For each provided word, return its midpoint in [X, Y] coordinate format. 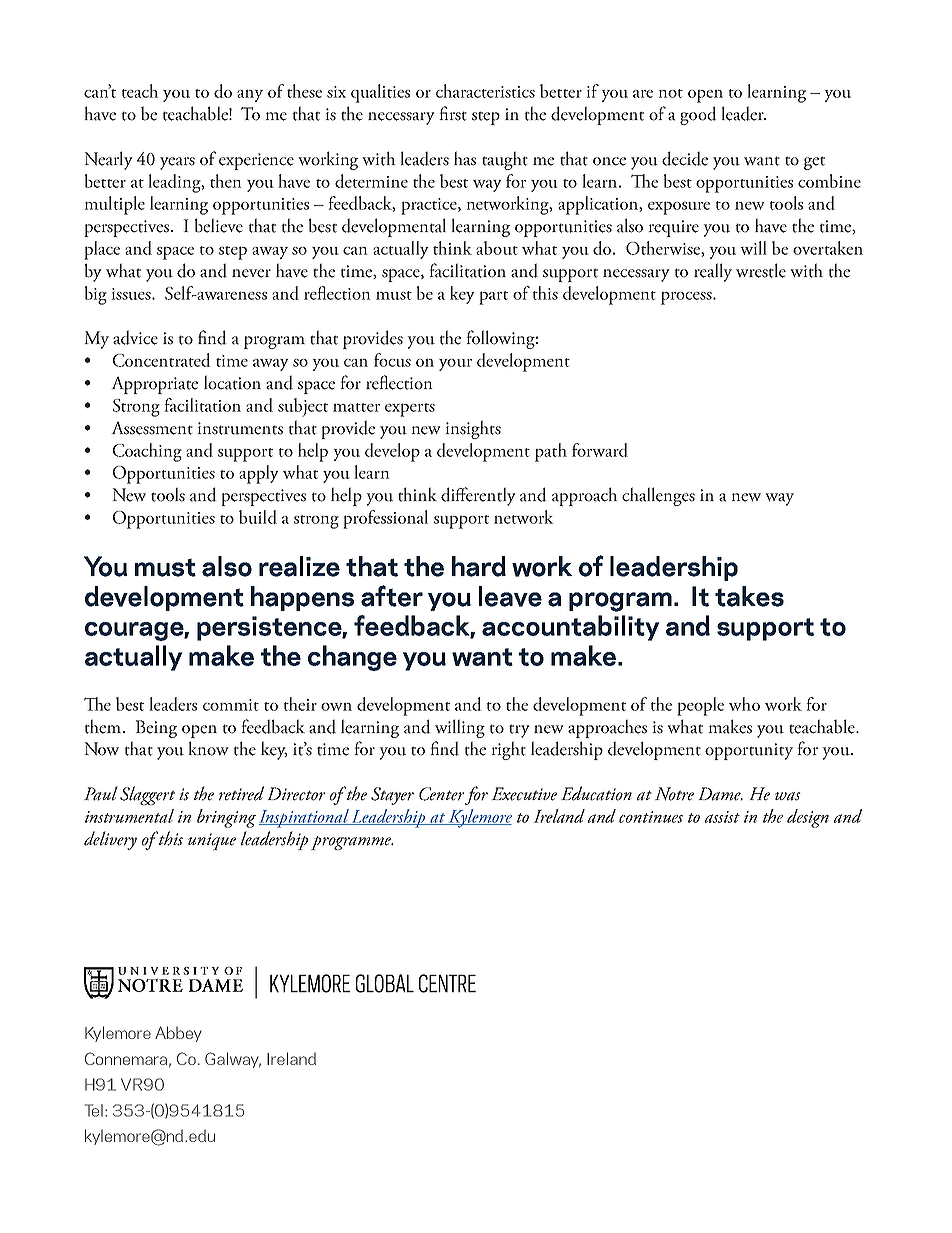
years [177, 163]
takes [749, 596]
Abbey [178, 1034]
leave [510, 596]
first [453, 113]
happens [302, 598]
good [698, 115]
